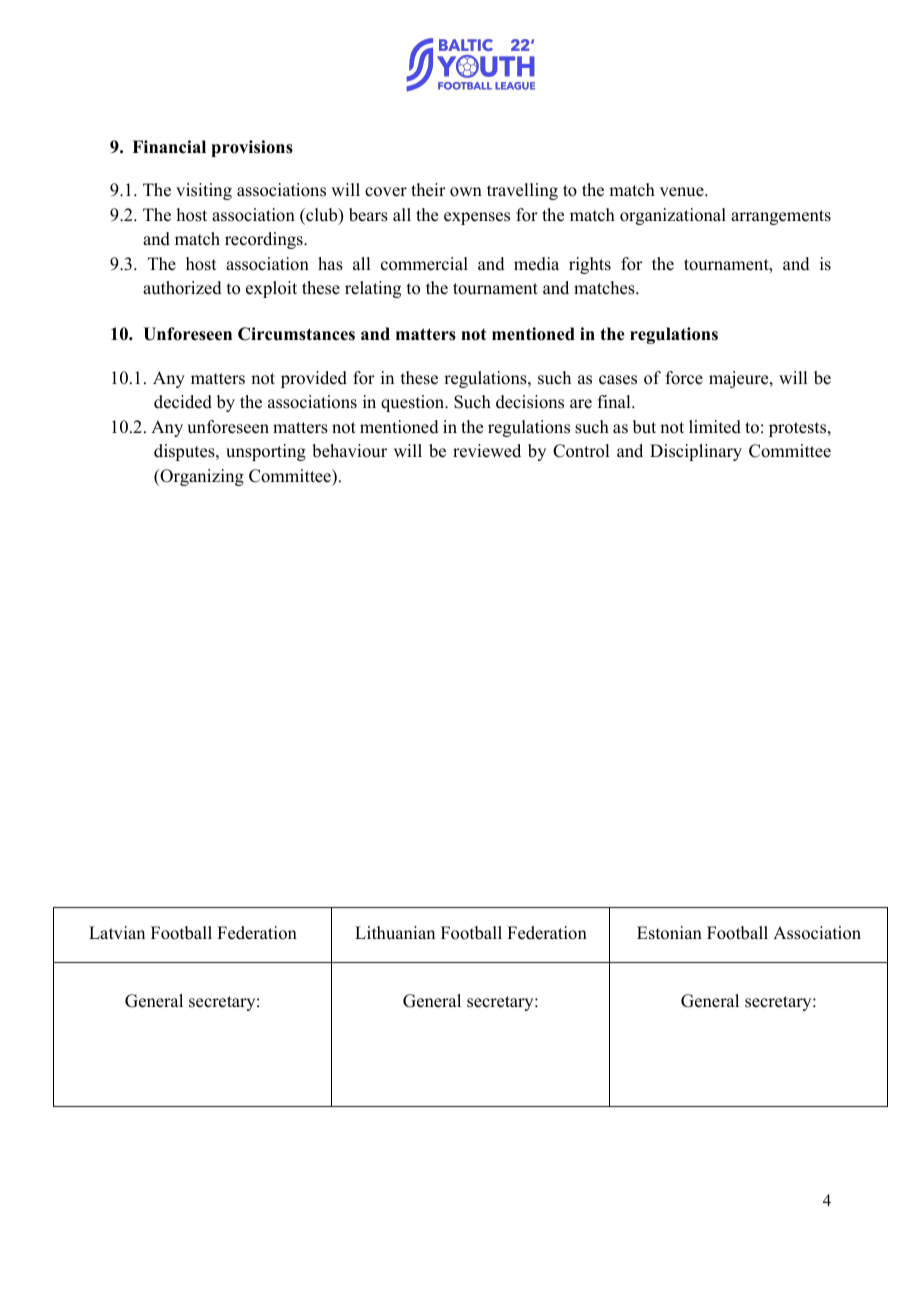 The image size is (924, 1308). What do you see at coordinates (466, 192) in the page?
I see `own` at bounding box center [466, 192].
